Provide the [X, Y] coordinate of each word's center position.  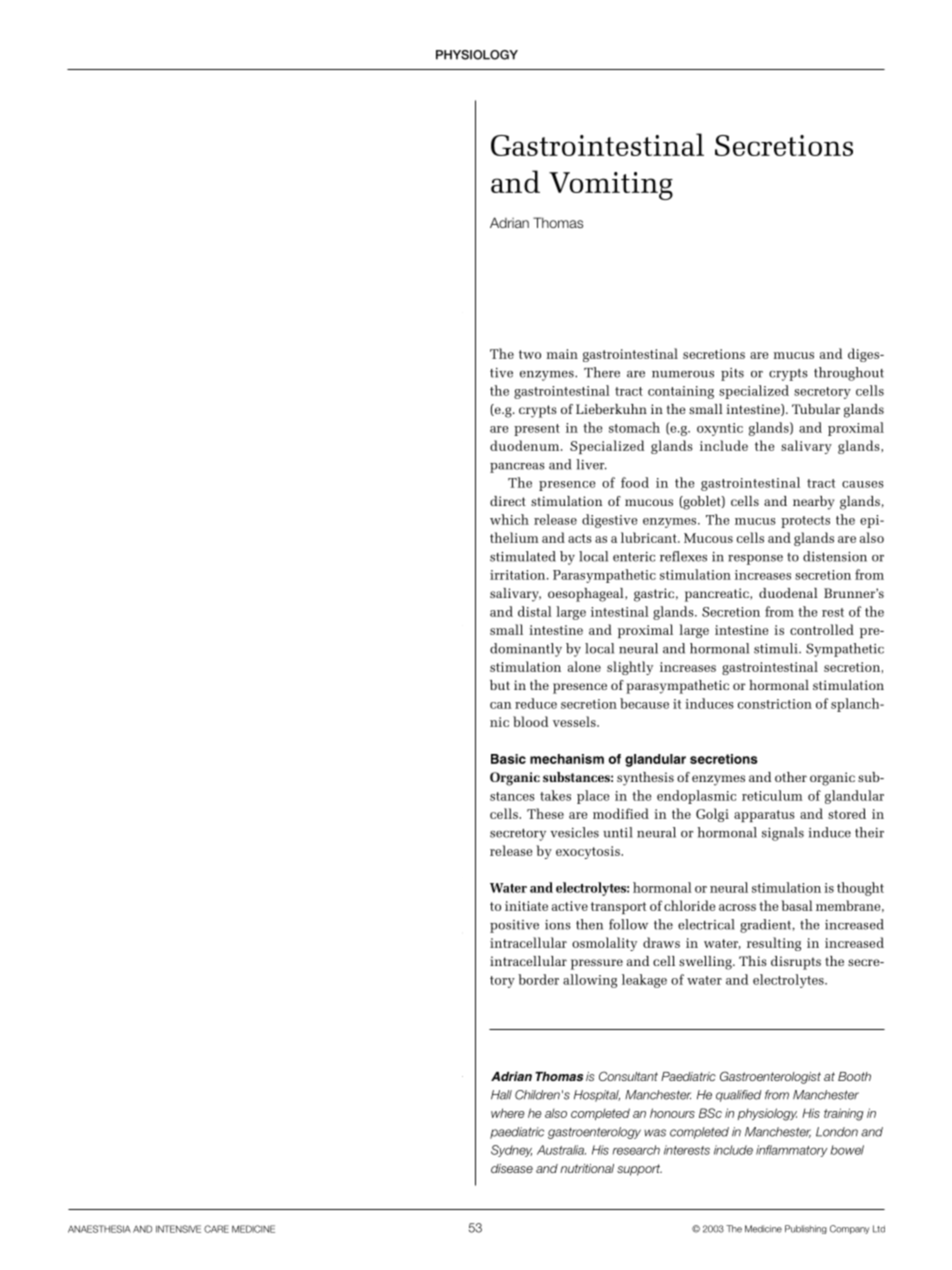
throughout [849, 374]
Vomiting [611, 186]
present [537, 430]
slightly [630, 668]
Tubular [816, 409]
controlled [822, 629]
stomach [634, 427]
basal [797, 905]
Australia [561, 1150]
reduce [536, 703]
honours [672, 1113]
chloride [689, 905]
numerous [683, 374]
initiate [526, 906]
